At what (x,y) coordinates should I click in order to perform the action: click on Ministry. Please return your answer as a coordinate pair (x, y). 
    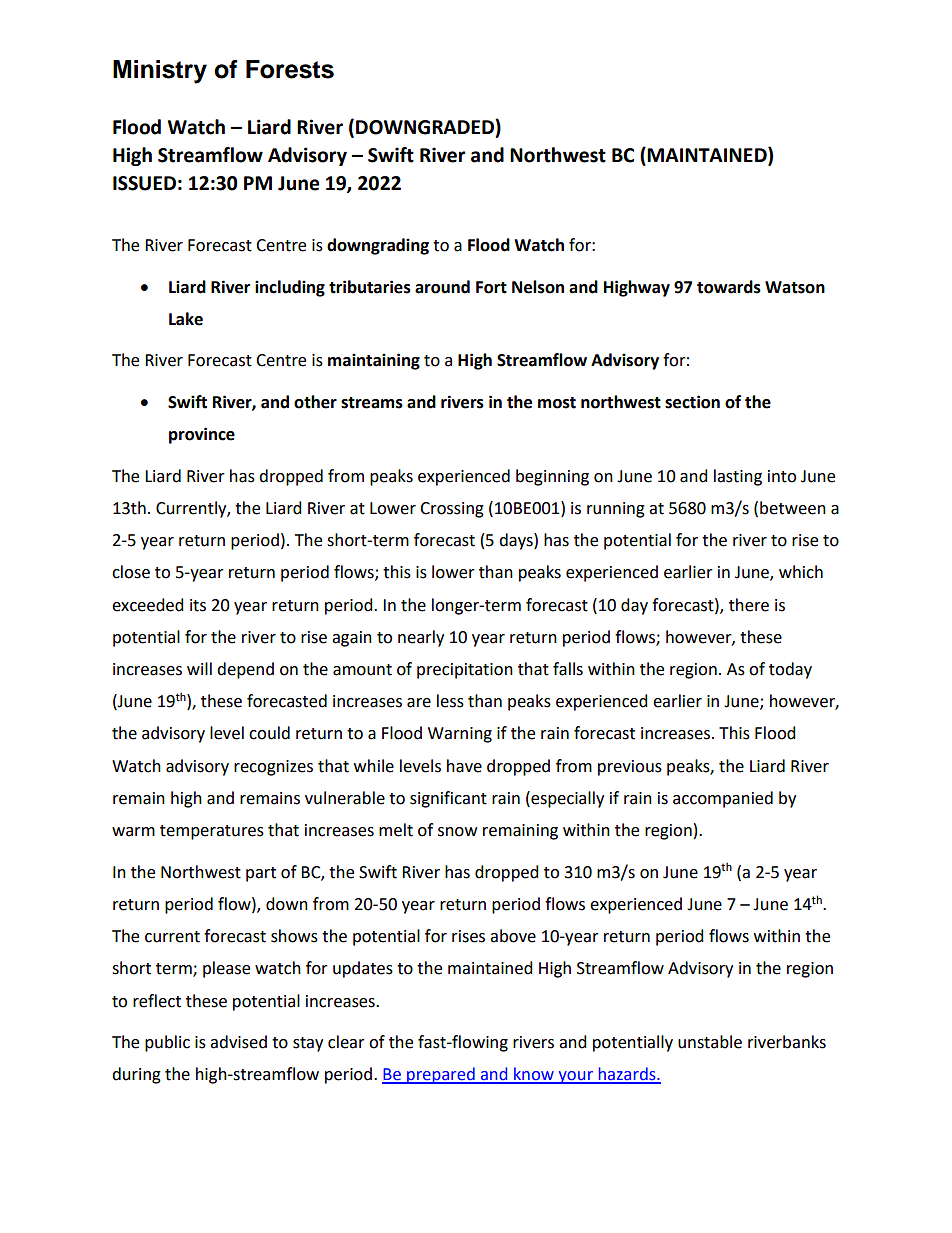
    Looking at the image, I should click on (160, 72).
